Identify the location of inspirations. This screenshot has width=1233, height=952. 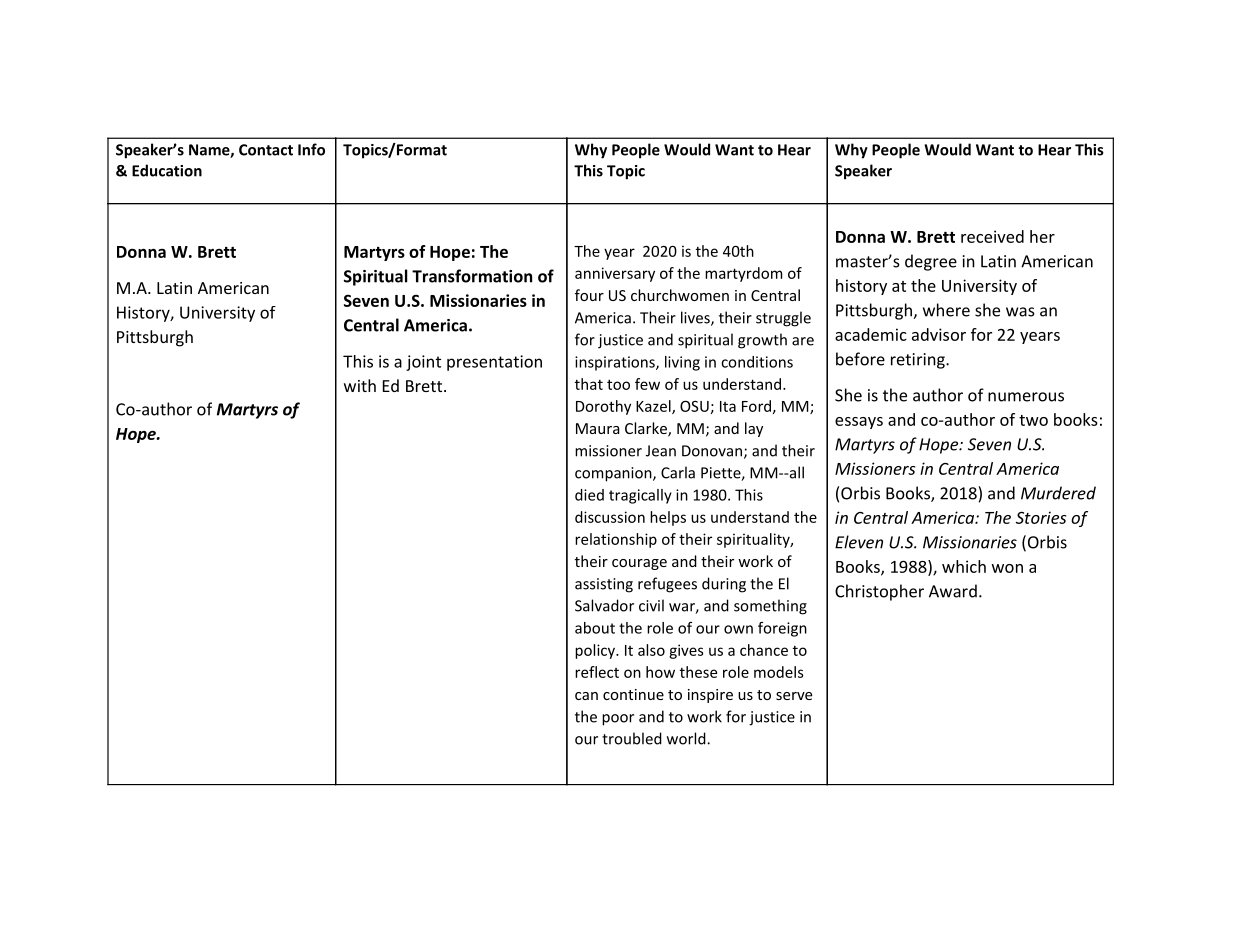
(616, 363).
